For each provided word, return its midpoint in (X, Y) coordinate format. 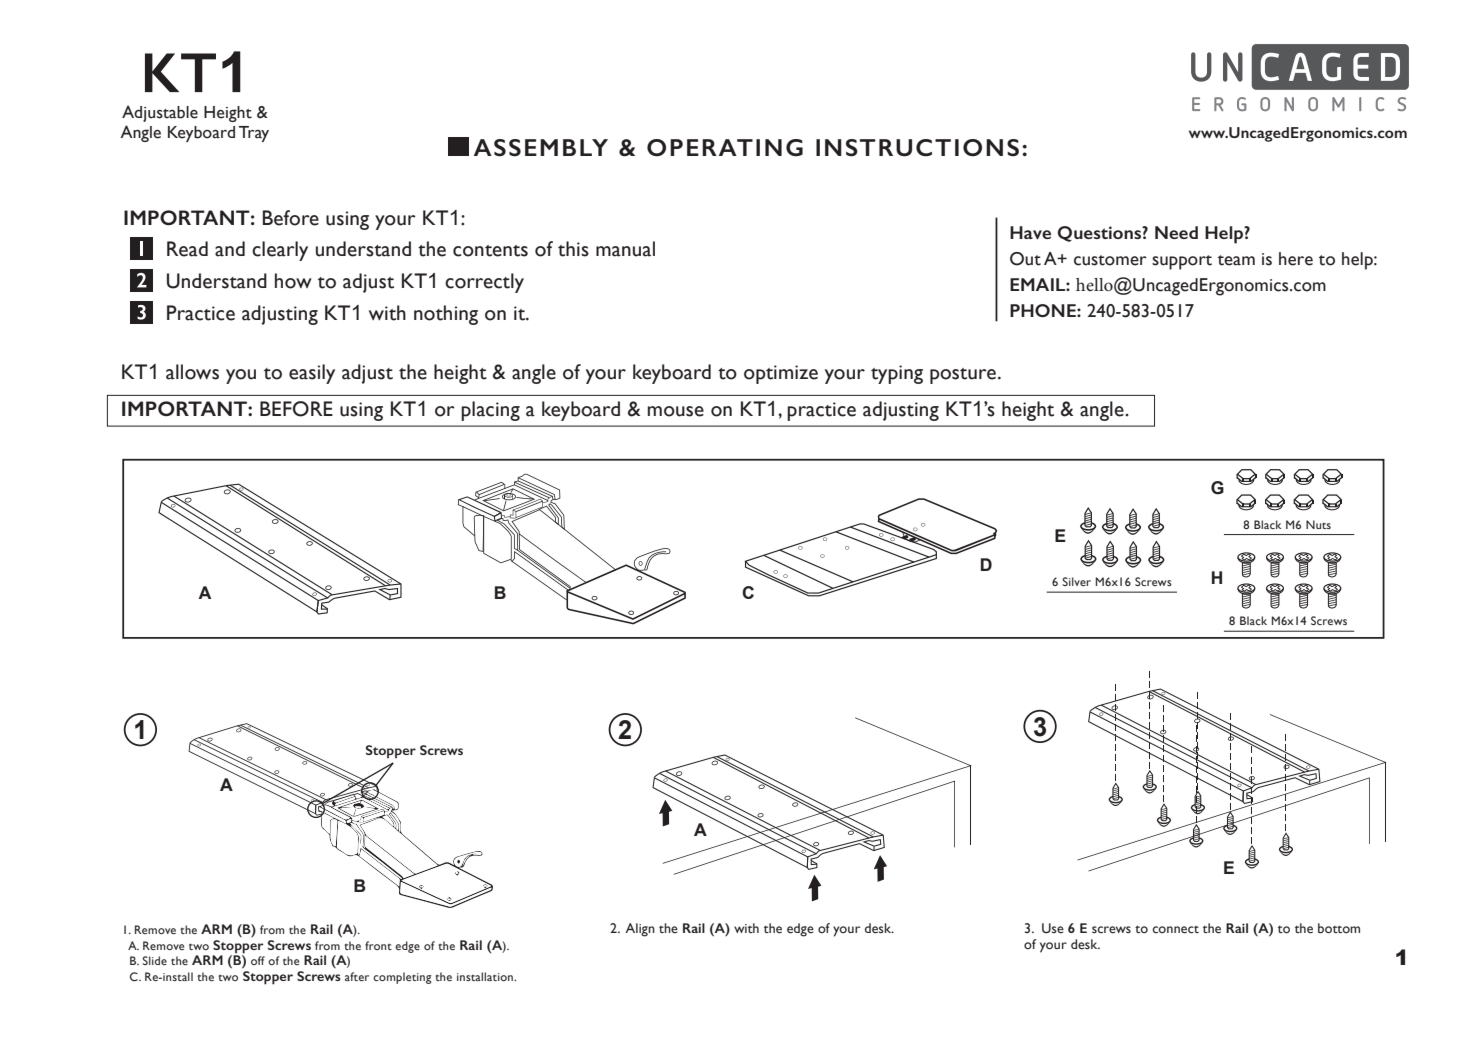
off (258, 960)
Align (640, 930)
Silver (1076, 581)
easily (312, 374)
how (293, 281)
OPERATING (725, 148)
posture (963, 376)
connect (1175, 930)
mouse (676, 411)
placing (490, 411)
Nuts (1318, 524)
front (378, 945)
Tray (254, 134)
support (1182, 262)
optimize (781, 374)
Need (1176, 232)
